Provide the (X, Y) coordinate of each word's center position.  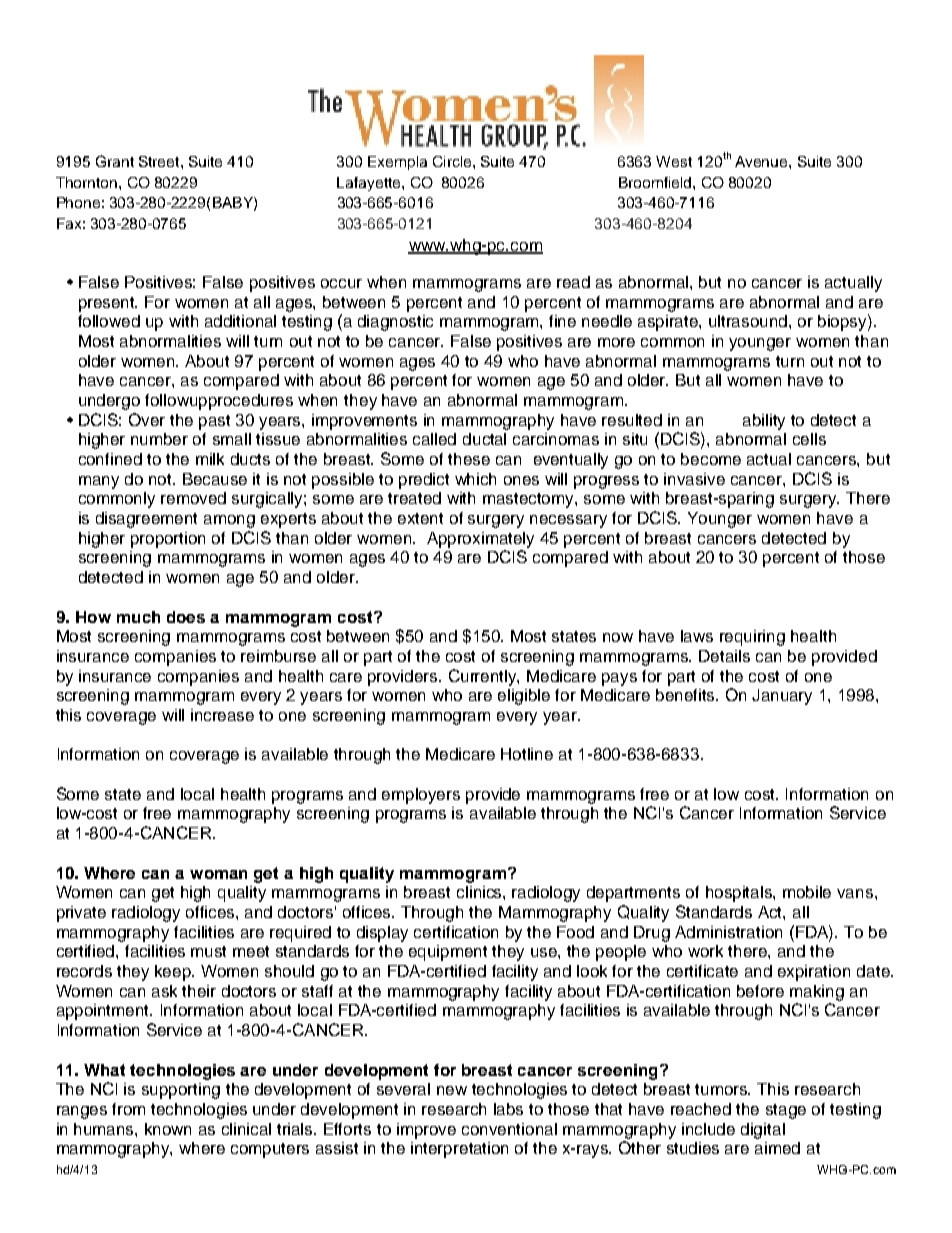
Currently (484, 677)
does (186, 617)
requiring (752, 638)
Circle (453, 161)
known (168, 1129)
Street (160, 161)
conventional (509, 1129)
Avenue (762, 161)
